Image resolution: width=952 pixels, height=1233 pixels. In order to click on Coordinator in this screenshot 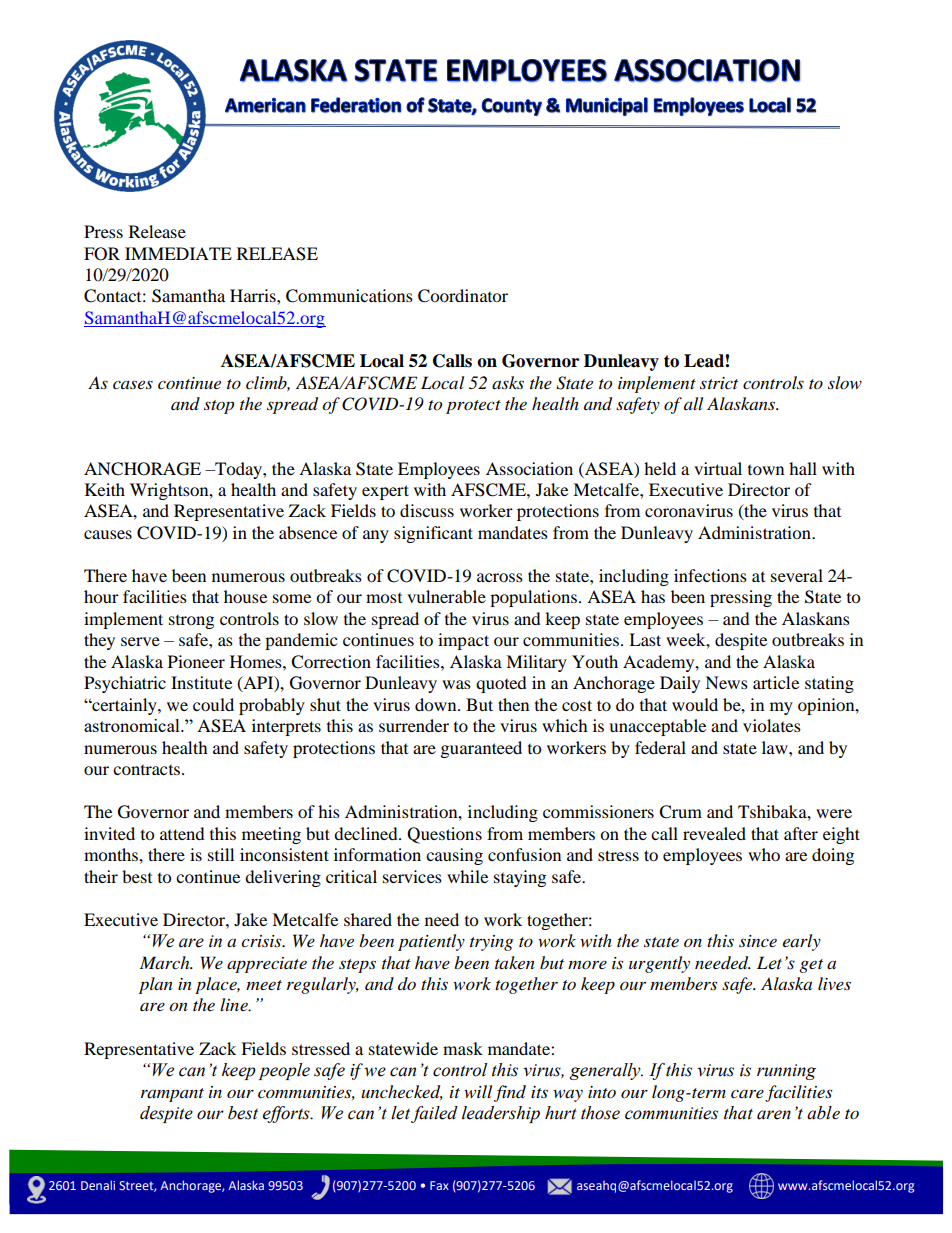, I will do `click(463, 296)`.
